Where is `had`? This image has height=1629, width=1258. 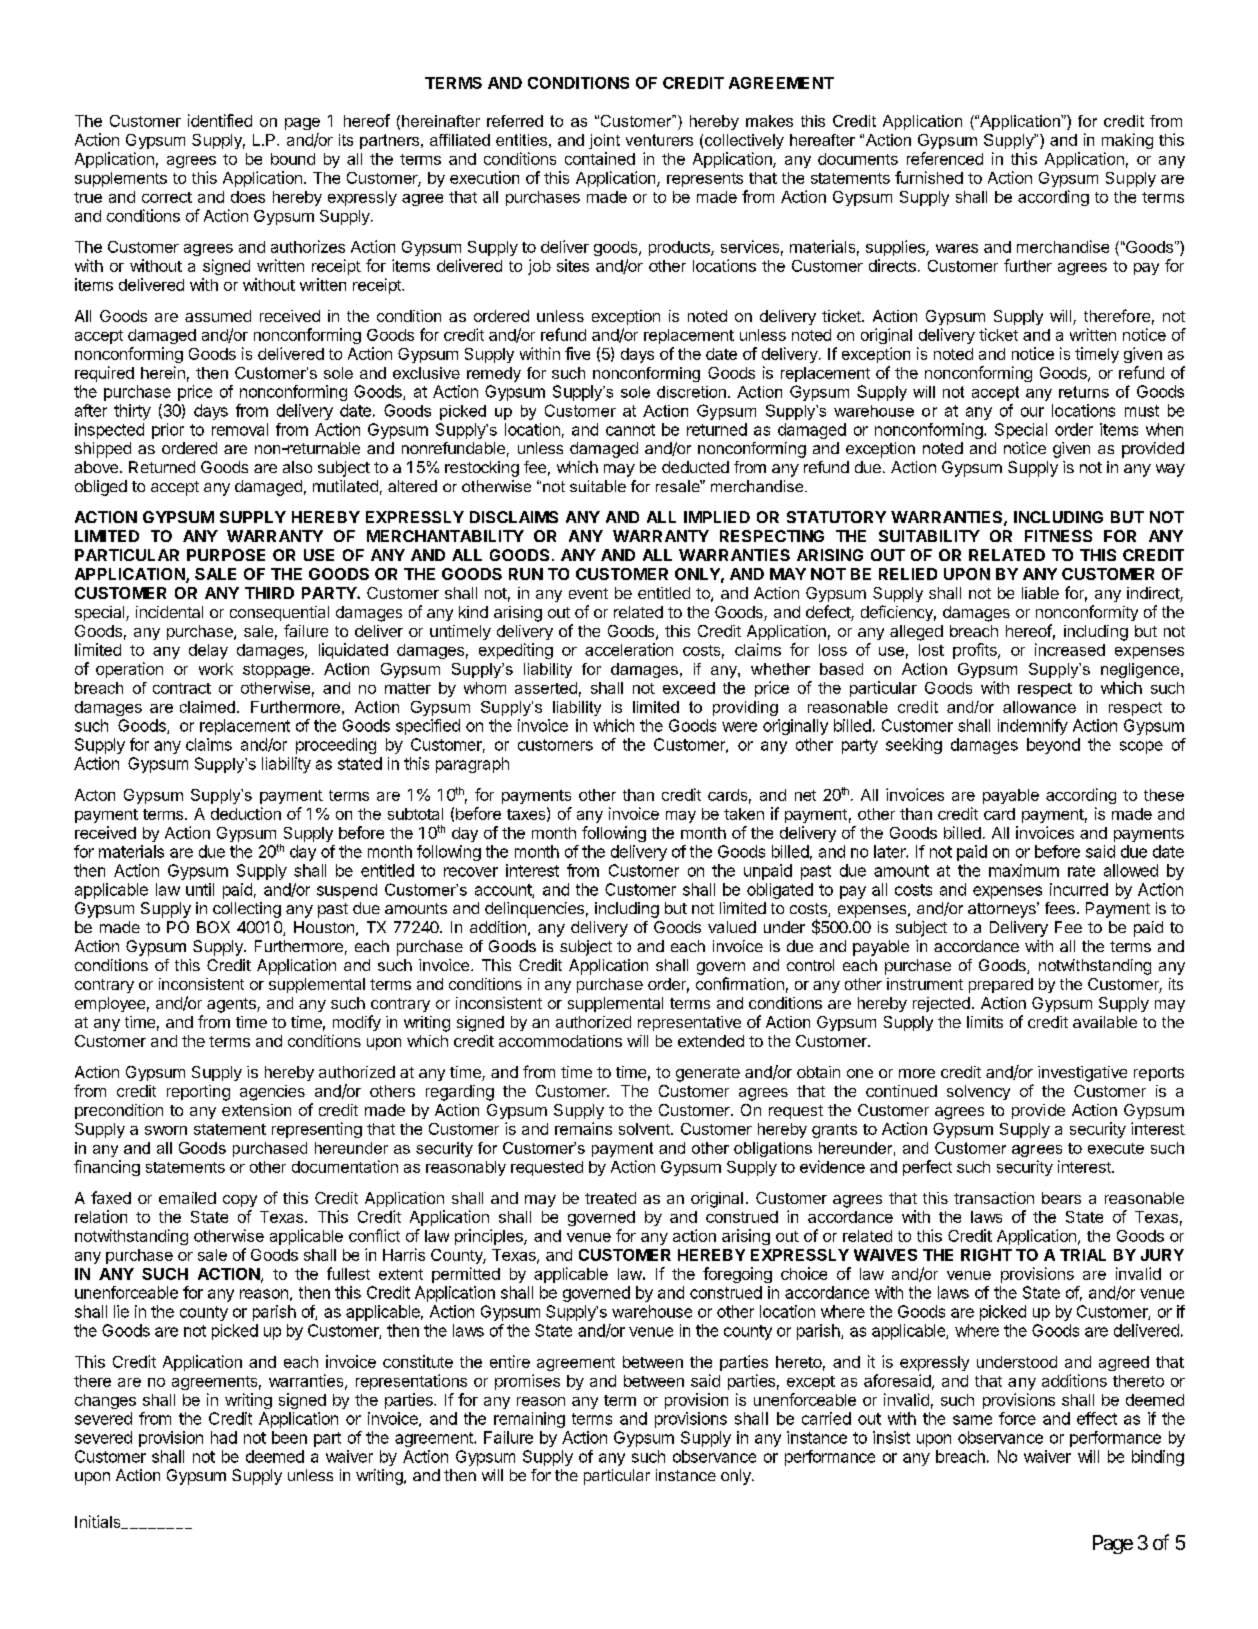
had is located at coordinates (224, 1437).
